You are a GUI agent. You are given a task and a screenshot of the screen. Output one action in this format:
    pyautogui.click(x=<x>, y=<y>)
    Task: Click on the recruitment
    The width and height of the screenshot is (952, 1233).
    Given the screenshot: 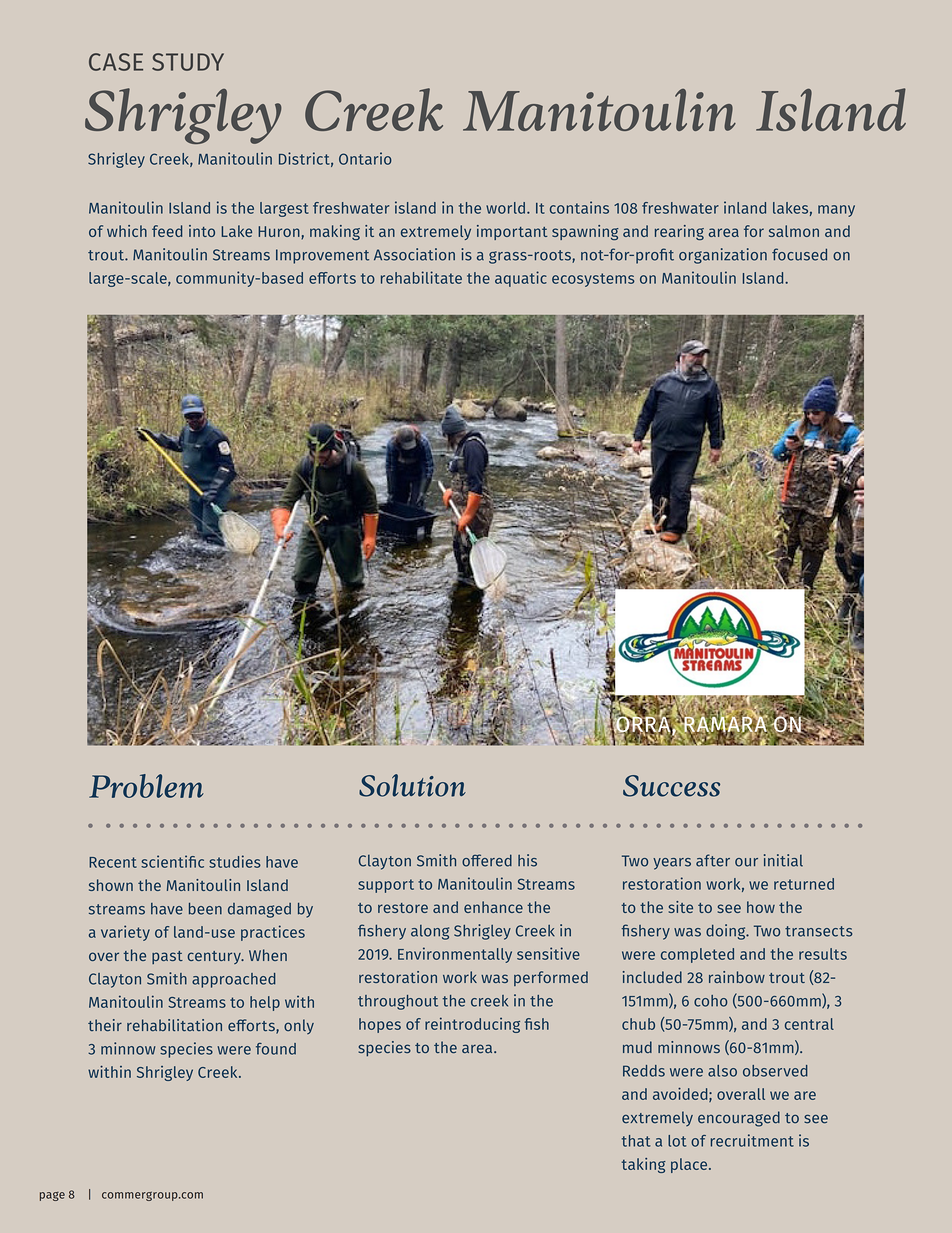 What is the action you would take?
    pyautogui.click(x=752, y=1140)
